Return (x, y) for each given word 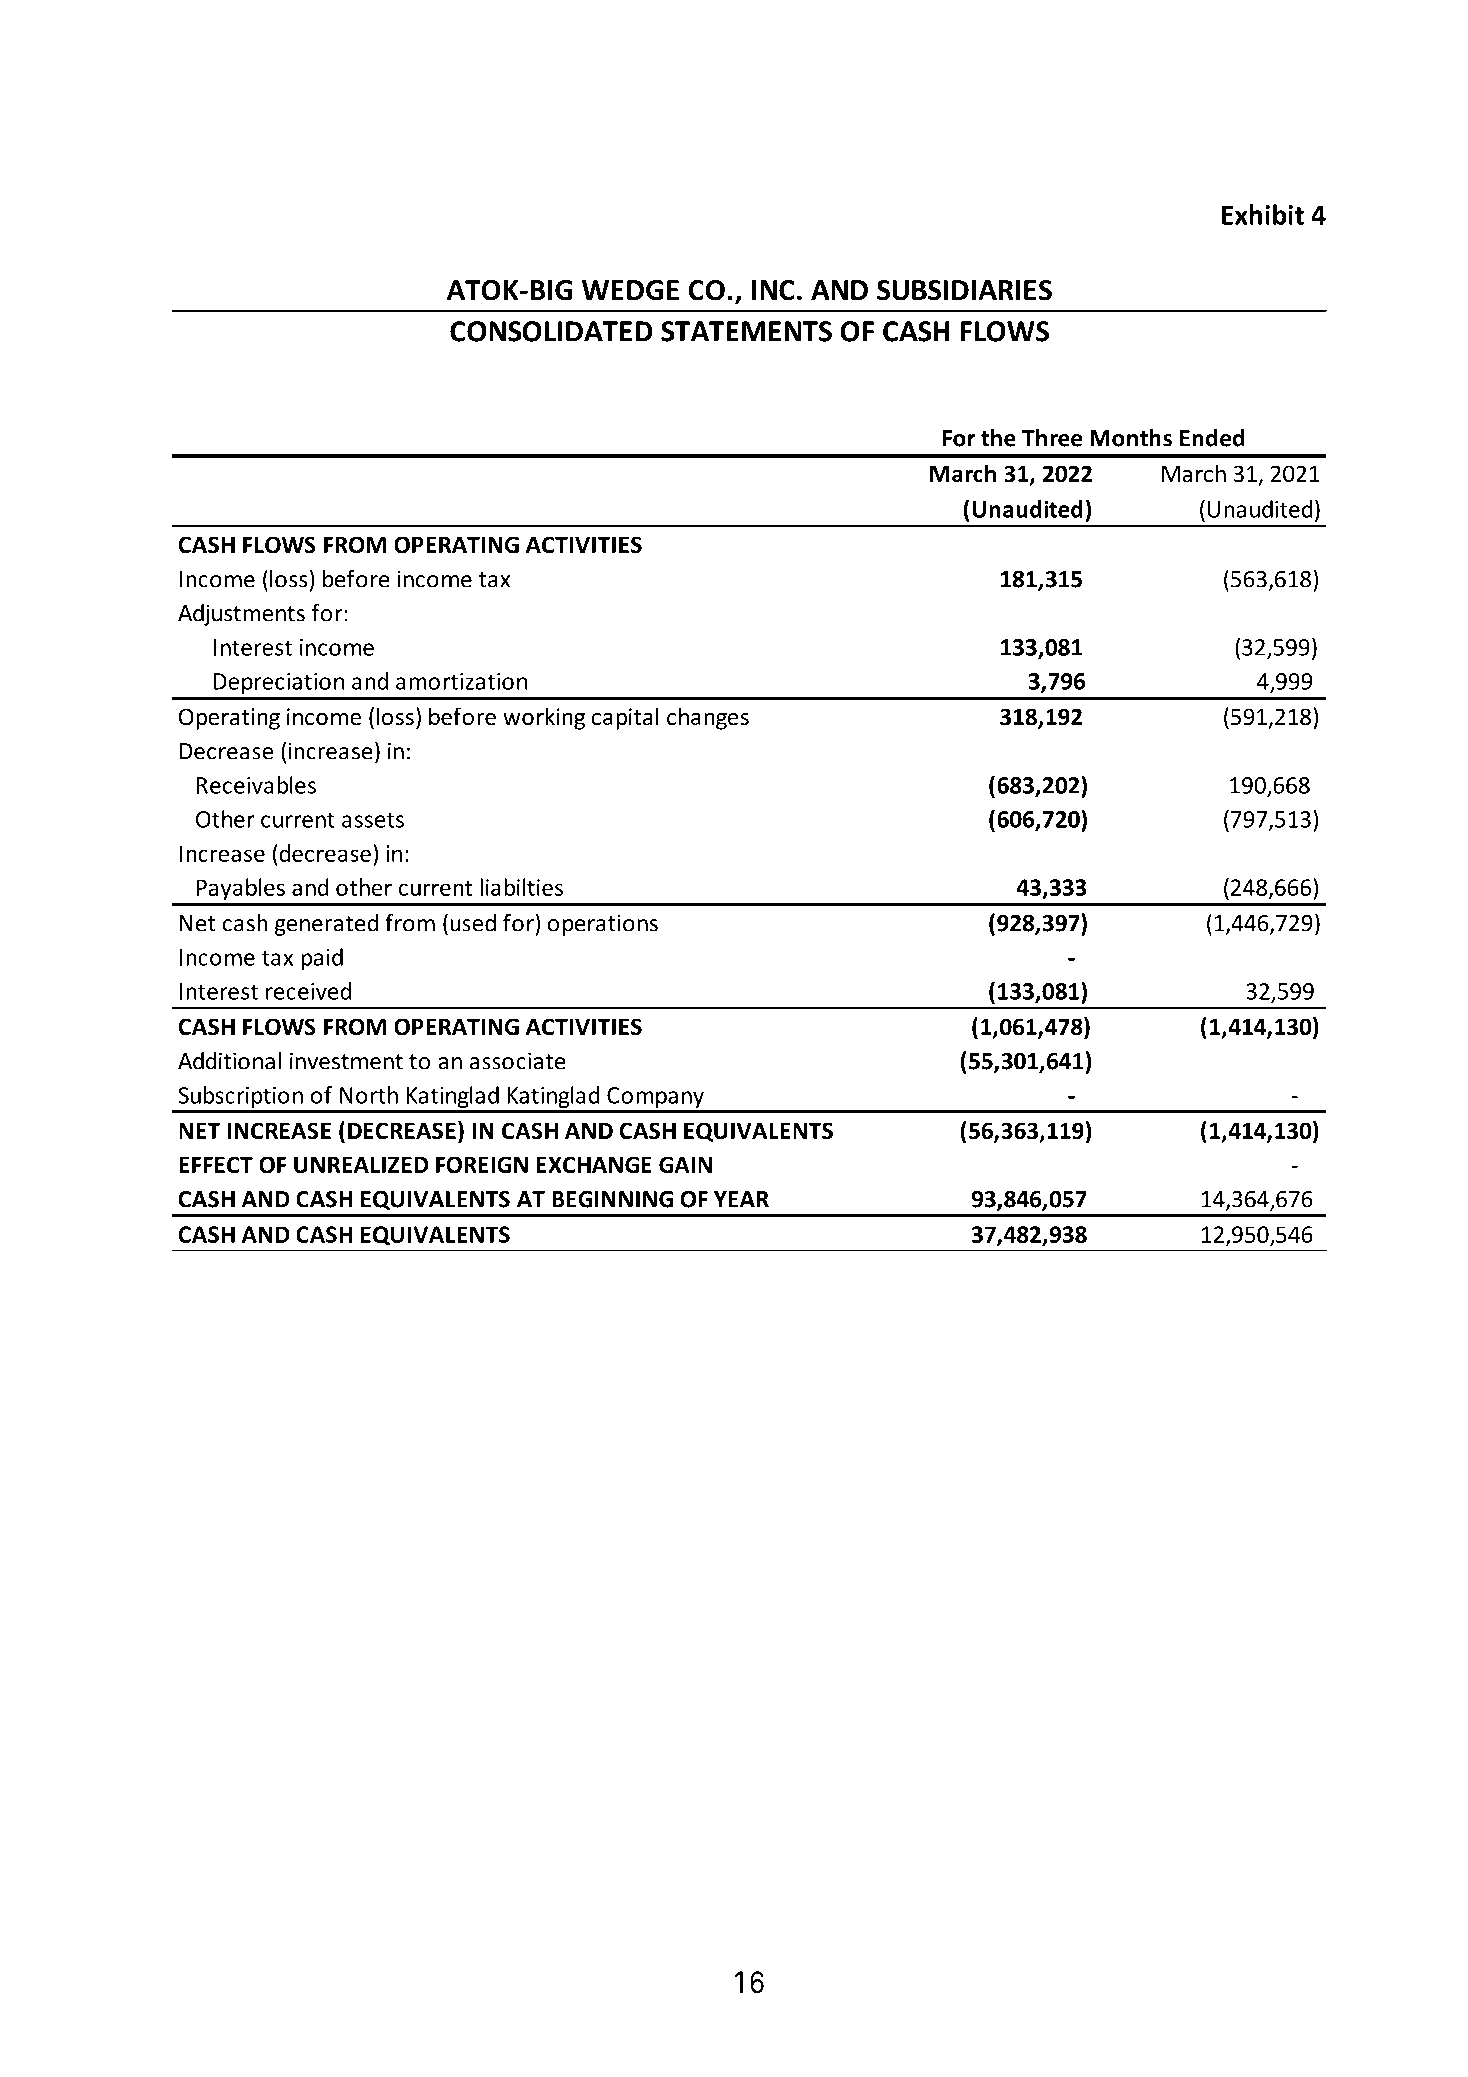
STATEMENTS (746, 331)
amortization (461, 681)
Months (1131, 438)
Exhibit (1263, 214)
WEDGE (630, 290)
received (308, 991)
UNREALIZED (361, 1165)
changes (708, 718)
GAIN (685, 1165)
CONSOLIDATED (551, 331)
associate (518, 1061)
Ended (1212, 438)
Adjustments (241, 615)
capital (625, 718)
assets (373, 820)
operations (603, 925)
